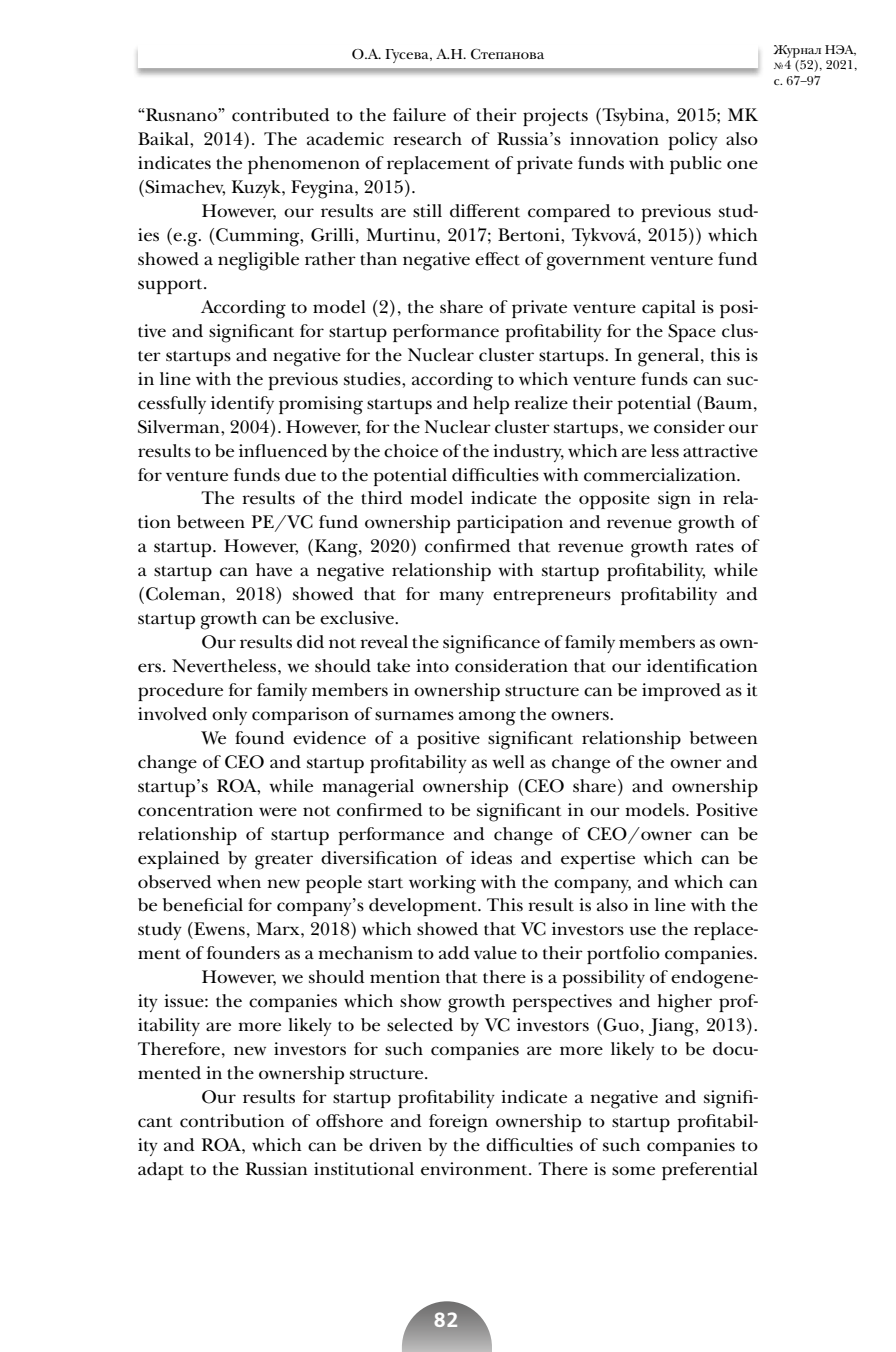  Describe the element at coordinates (693, 141) in the screenshot. I see `policy` at that location.
